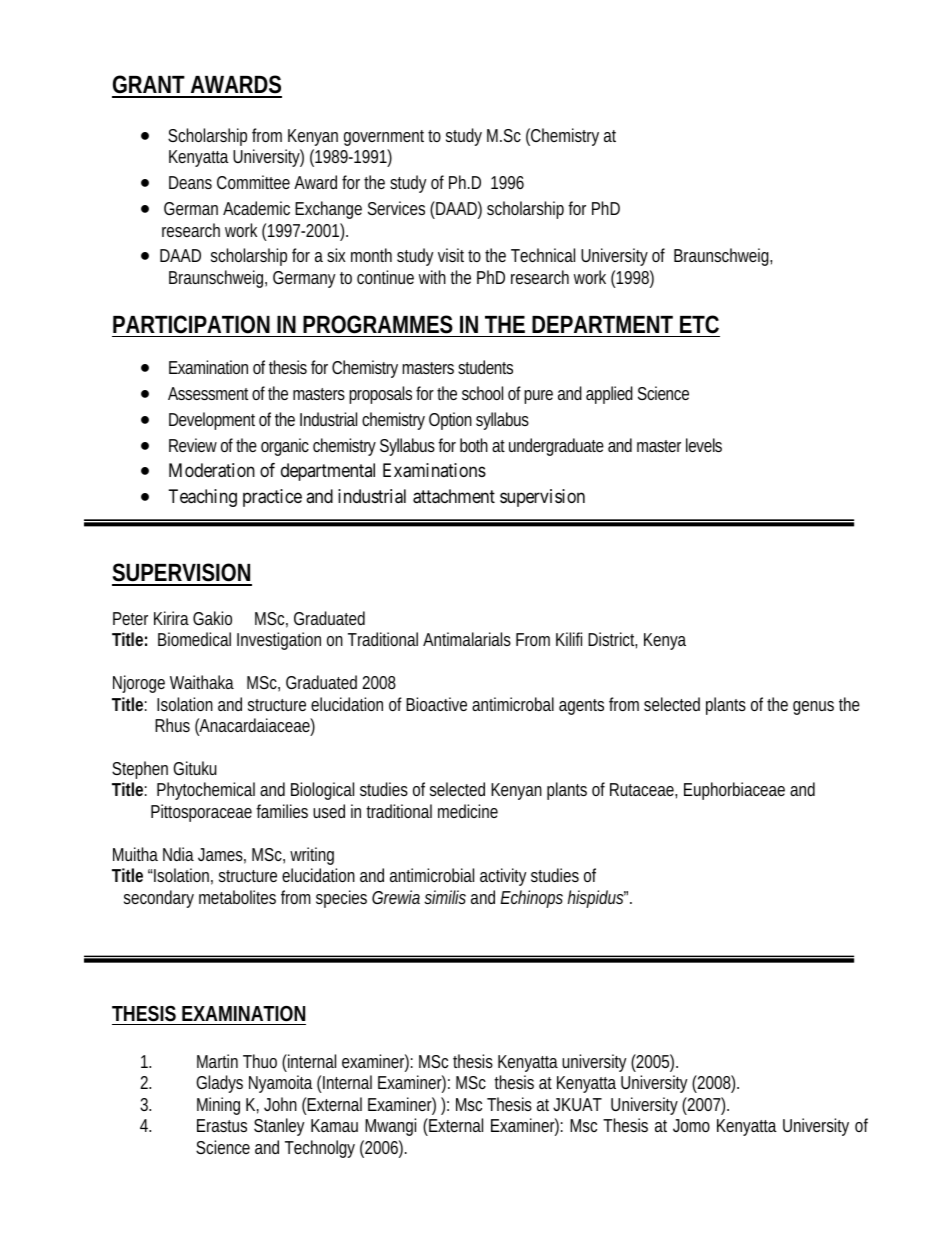 The image size is (952, 1233). I want to click on Biomedical, so click(194, 639).
